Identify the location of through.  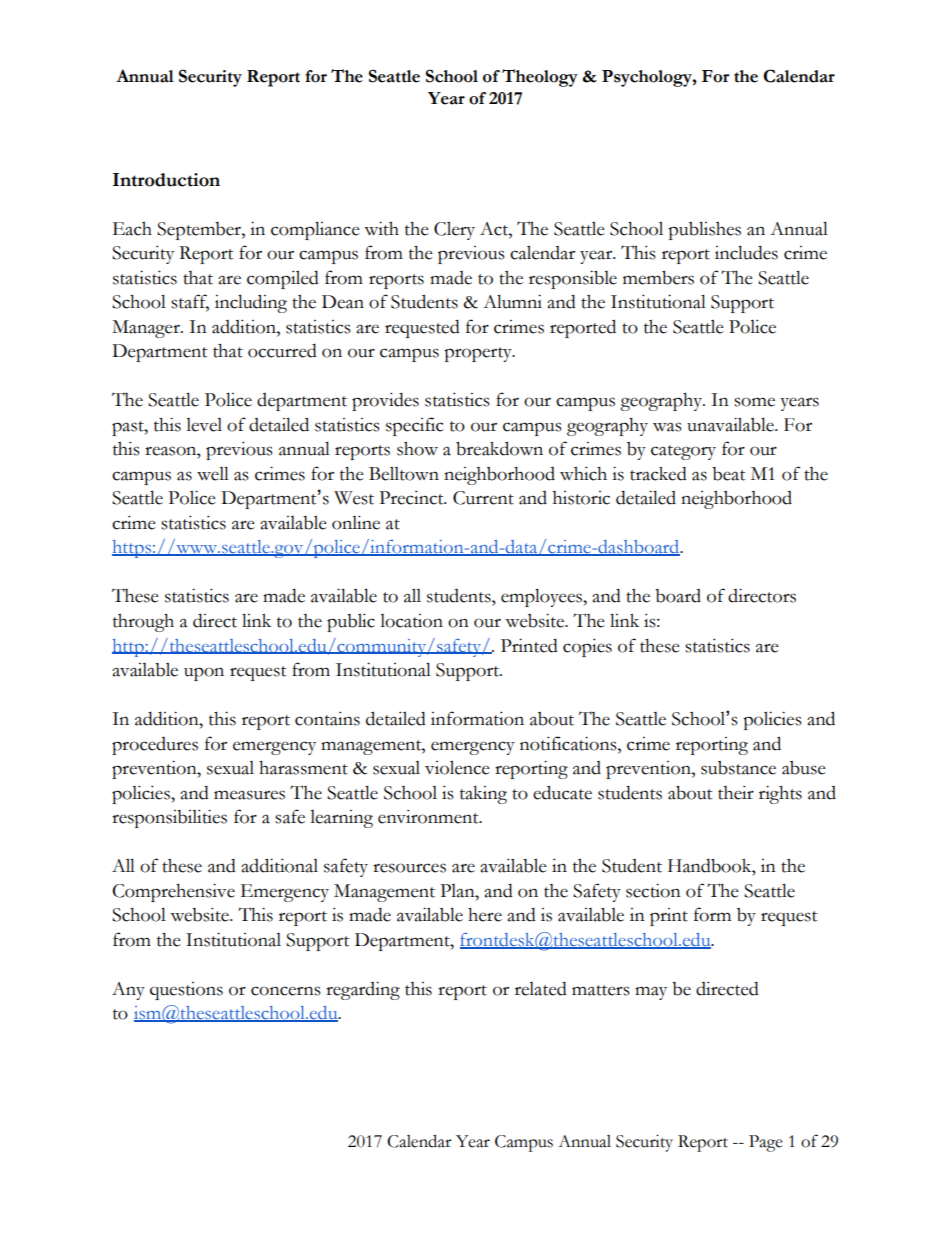
(143, 622).
